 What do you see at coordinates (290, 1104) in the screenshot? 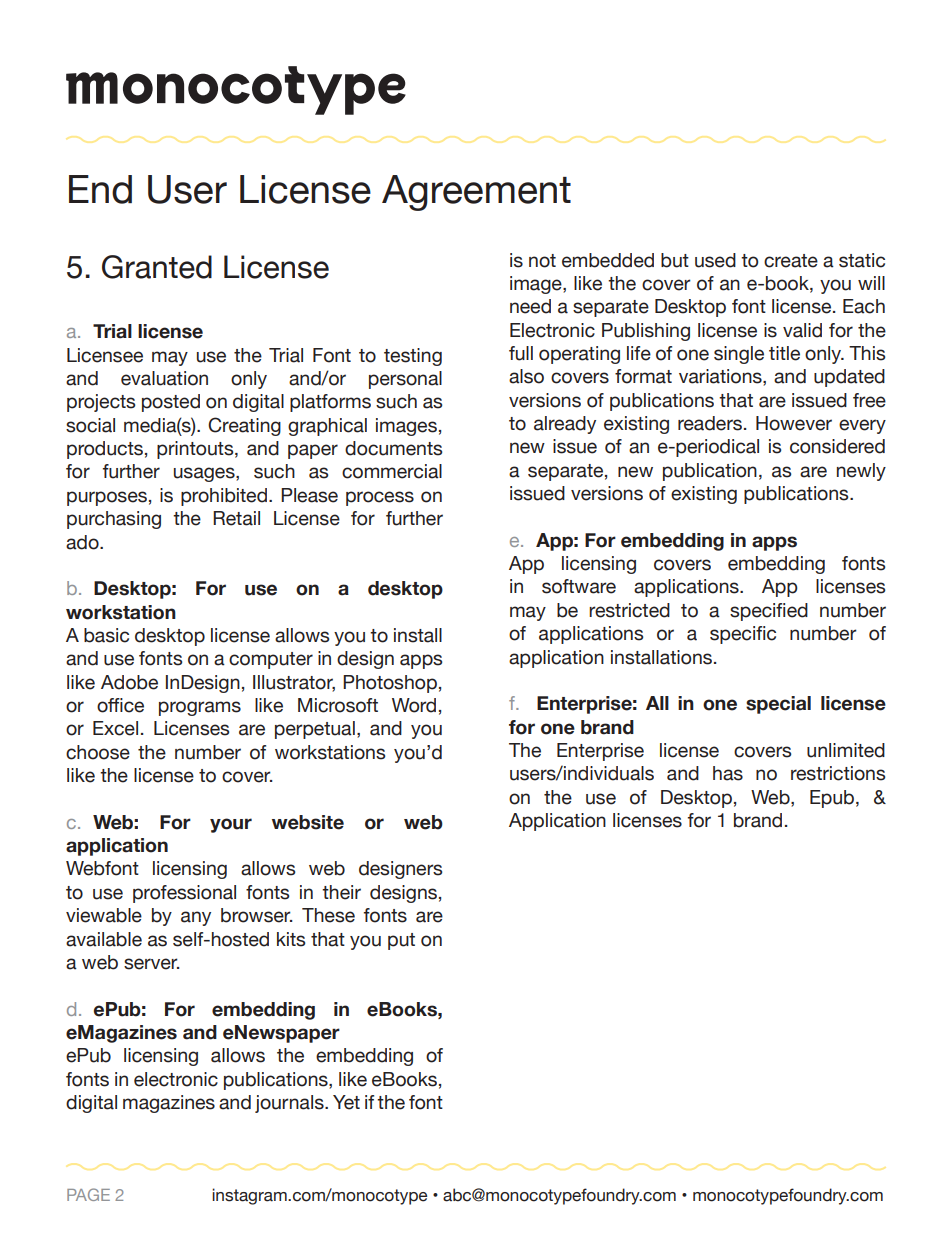
I see `journals` at bounding box center [290, 1104].
